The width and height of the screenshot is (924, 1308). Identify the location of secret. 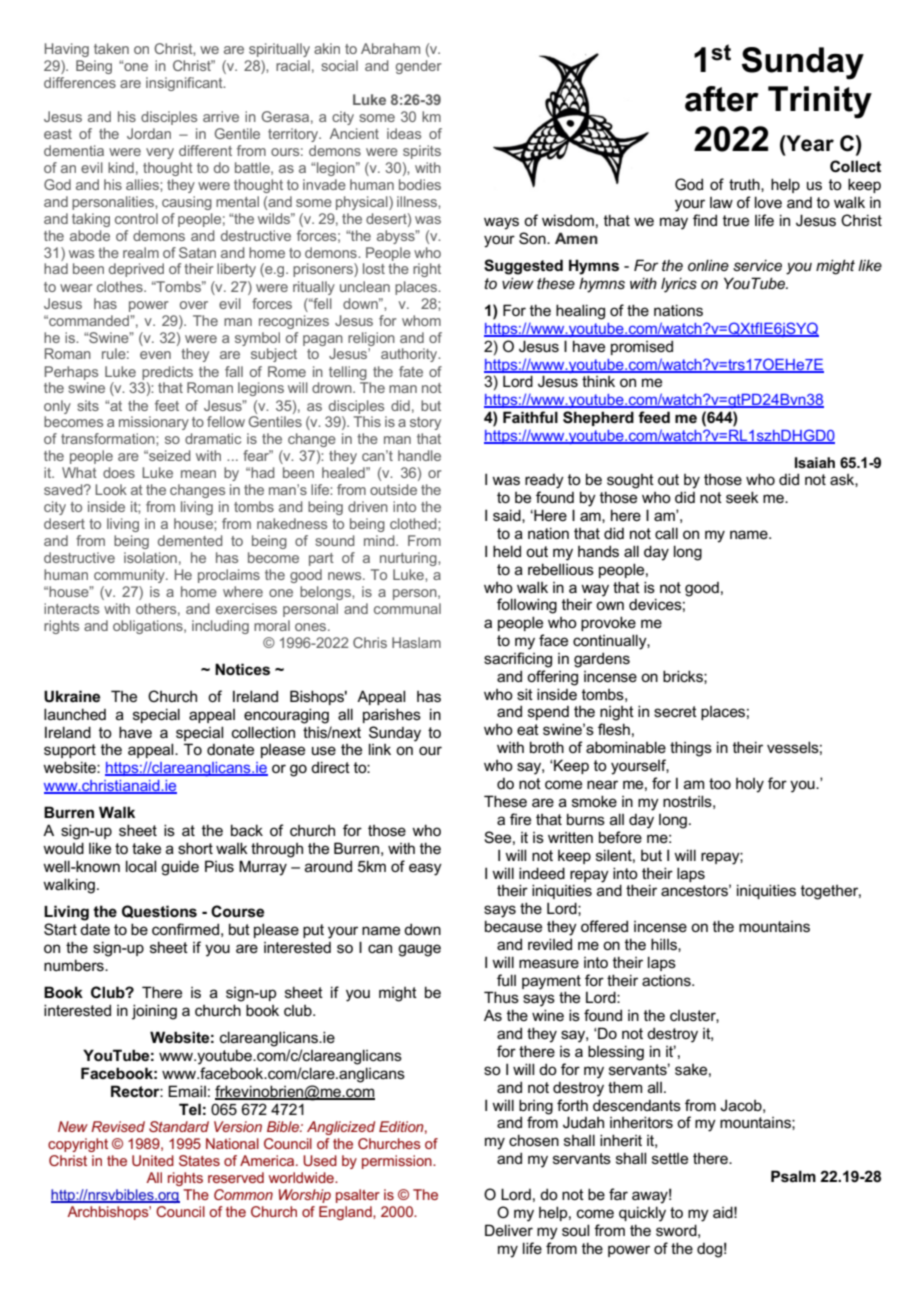
(675, 711).
